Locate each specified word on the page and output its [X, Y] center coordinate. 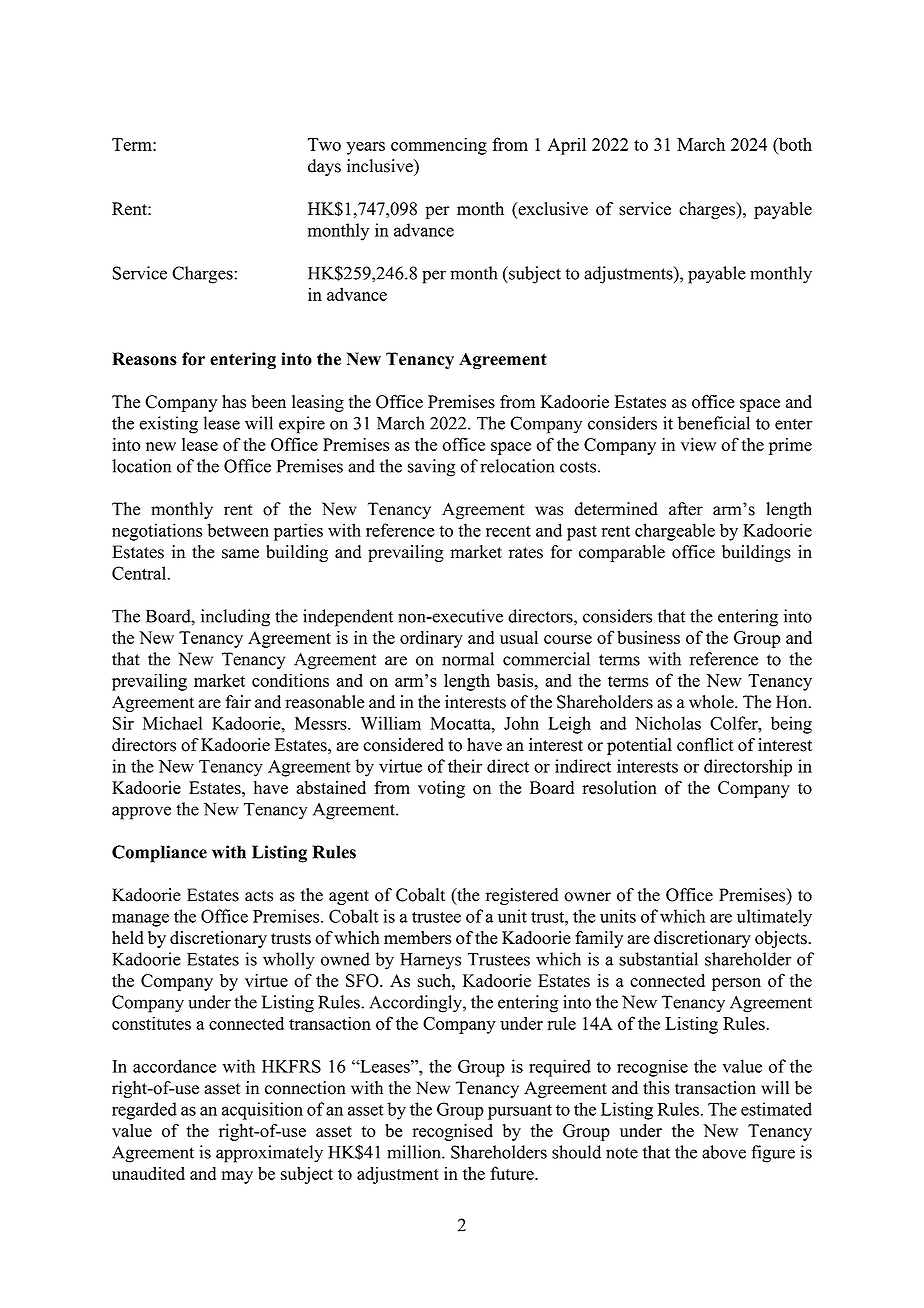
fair [238, 702]
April [567, 146]
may [237, 1177]
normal [468, 659]
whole [712, 702]
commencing [439, 146]
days [324, 167]
